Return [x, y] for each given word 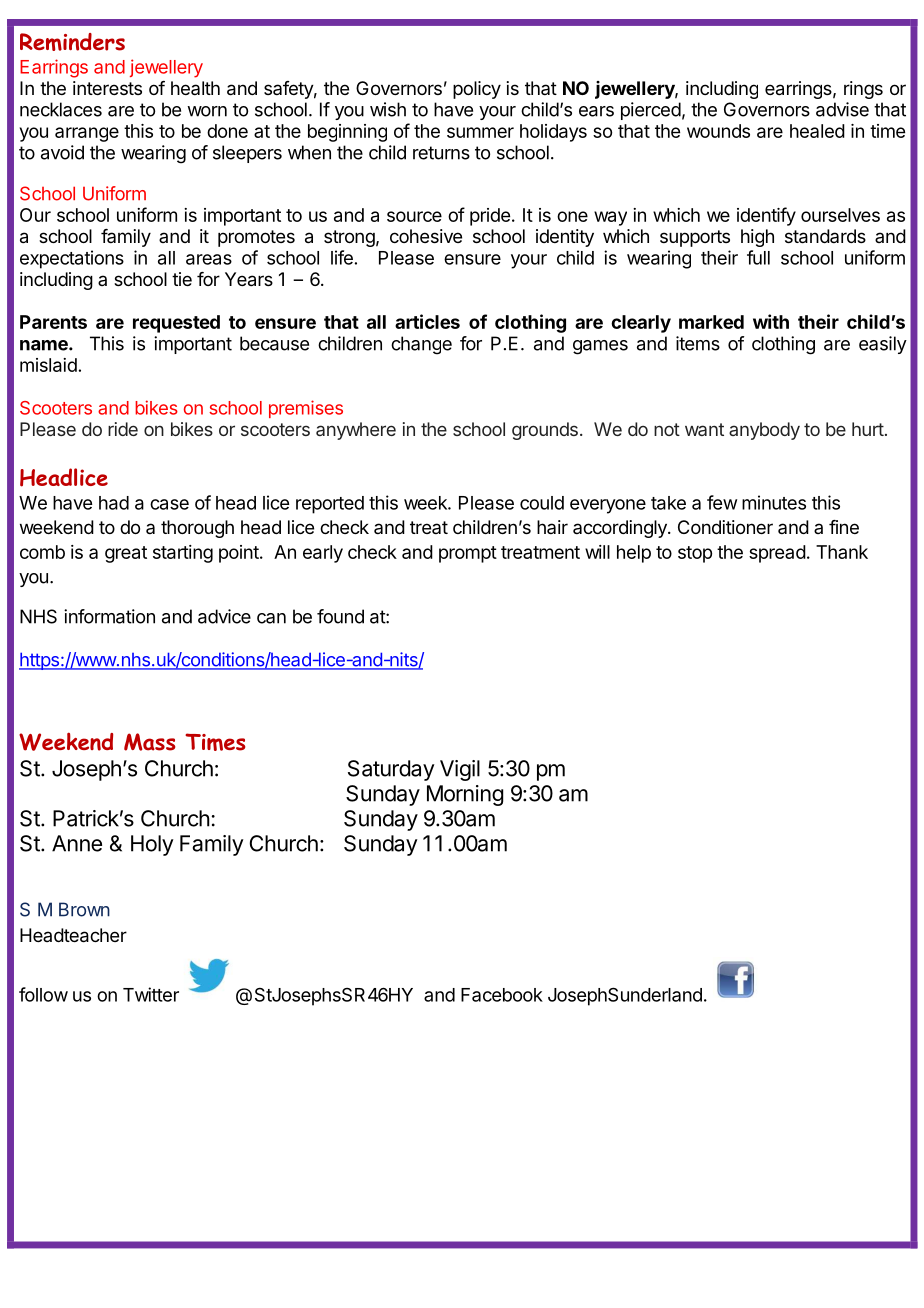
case [169, 504]
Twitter [151, 994]
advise [842, 109]
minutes [774, 502]
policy [477, 90]
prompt [468, 554]
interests [107, 88]
